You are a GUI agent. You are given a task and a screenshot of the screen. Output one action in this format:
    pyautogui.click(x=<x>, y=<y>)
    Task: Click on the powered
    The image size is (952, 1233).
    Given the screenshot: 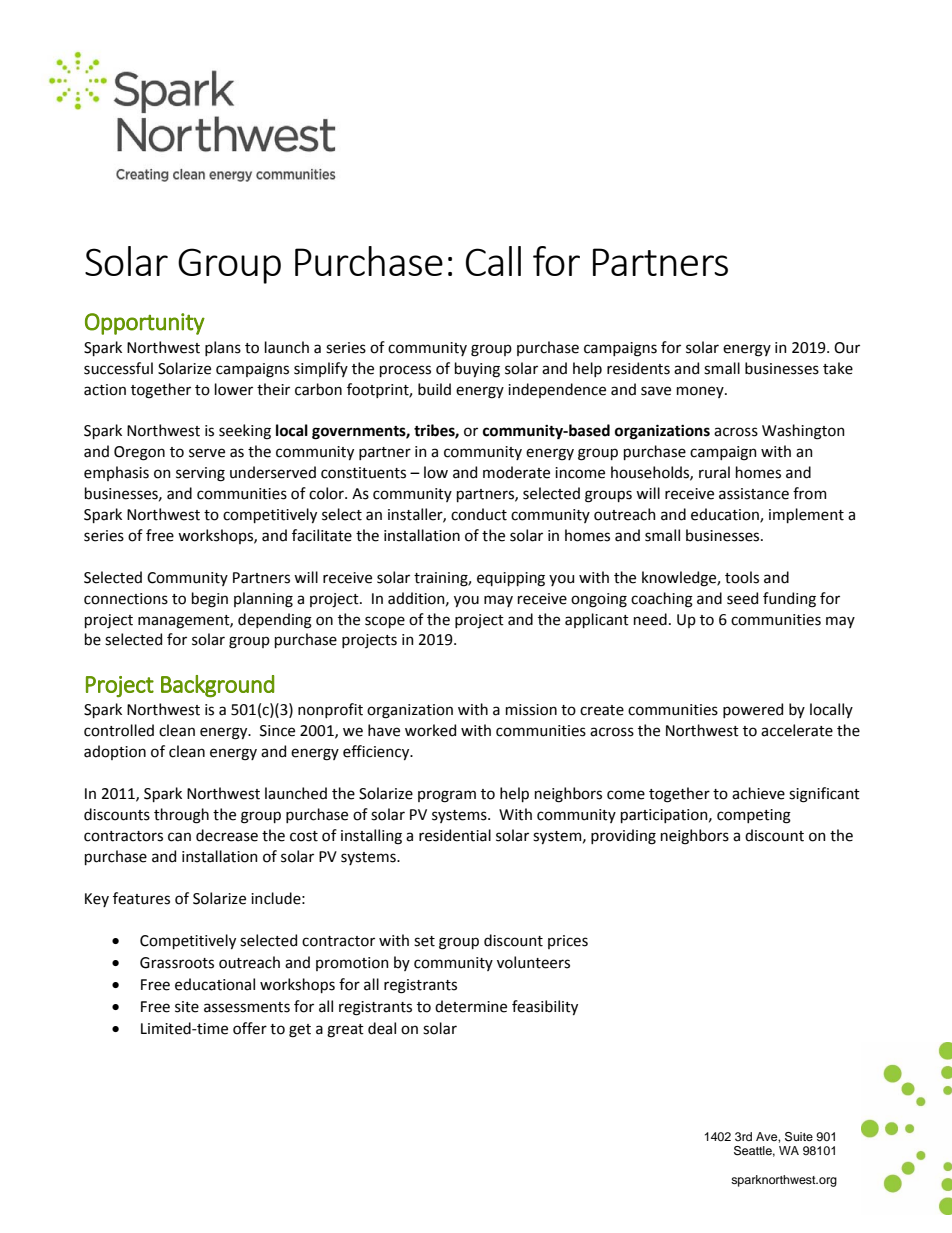 What is the action you would take?
    pyautogui.click(x=753, y=710)
